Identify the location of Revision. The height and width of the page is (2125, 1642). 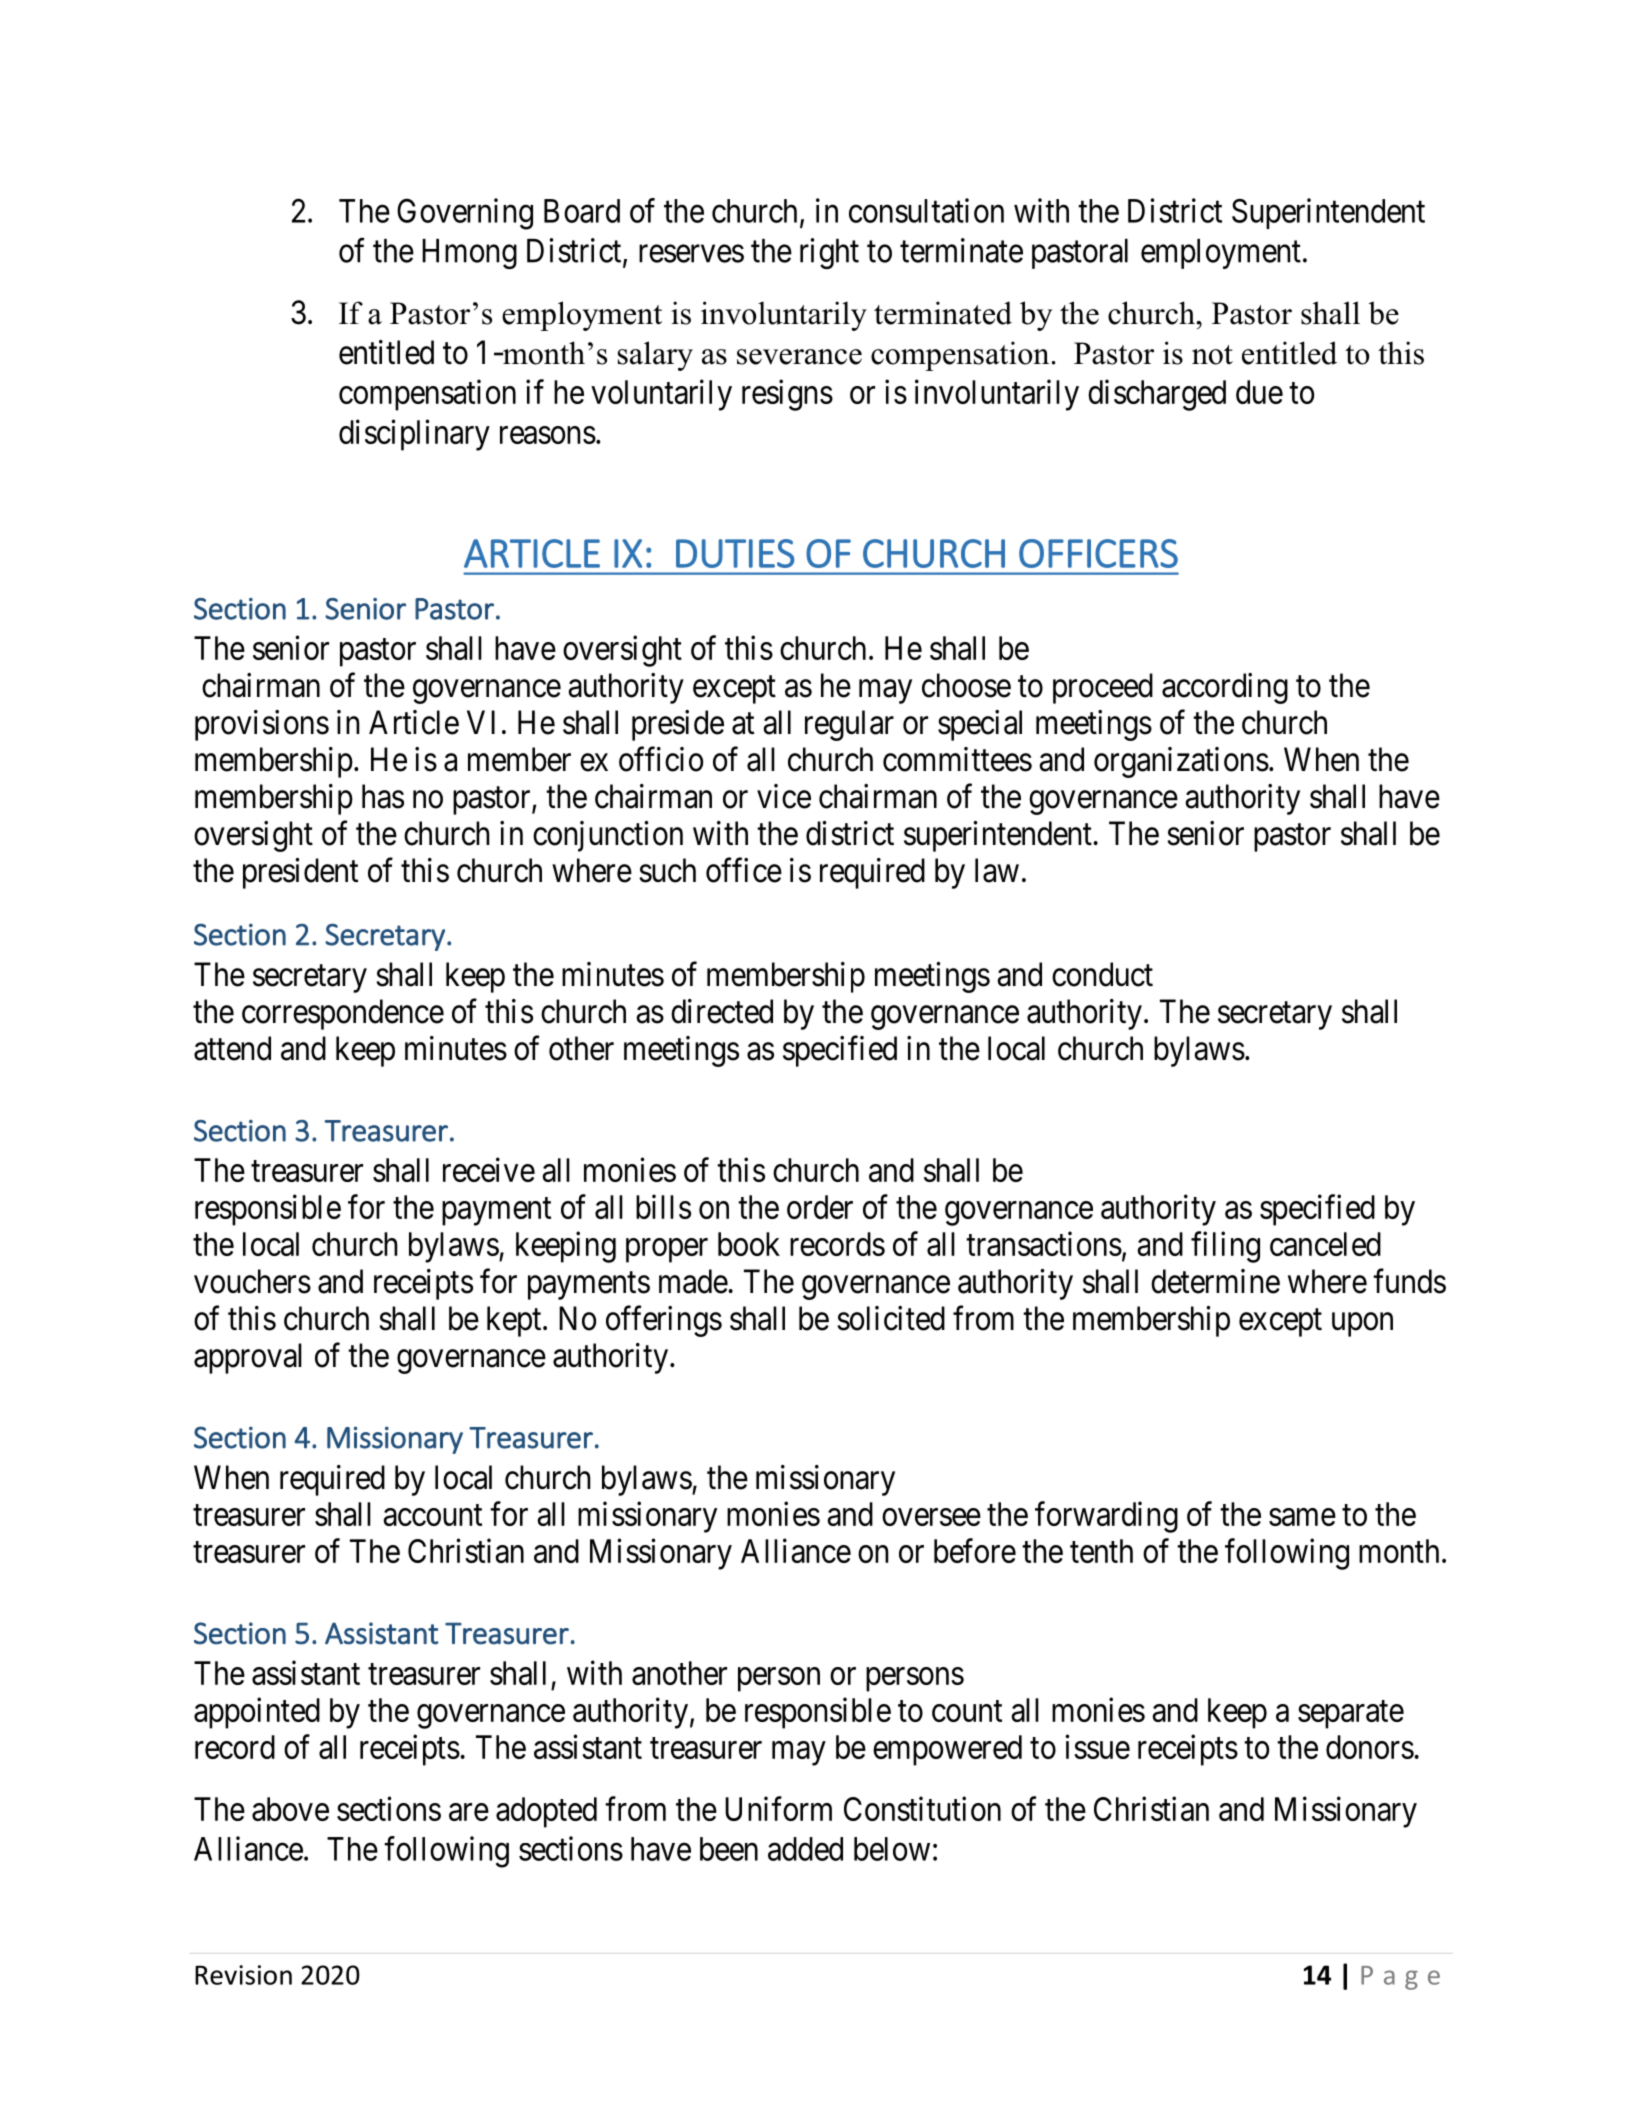
(243, 1975).
